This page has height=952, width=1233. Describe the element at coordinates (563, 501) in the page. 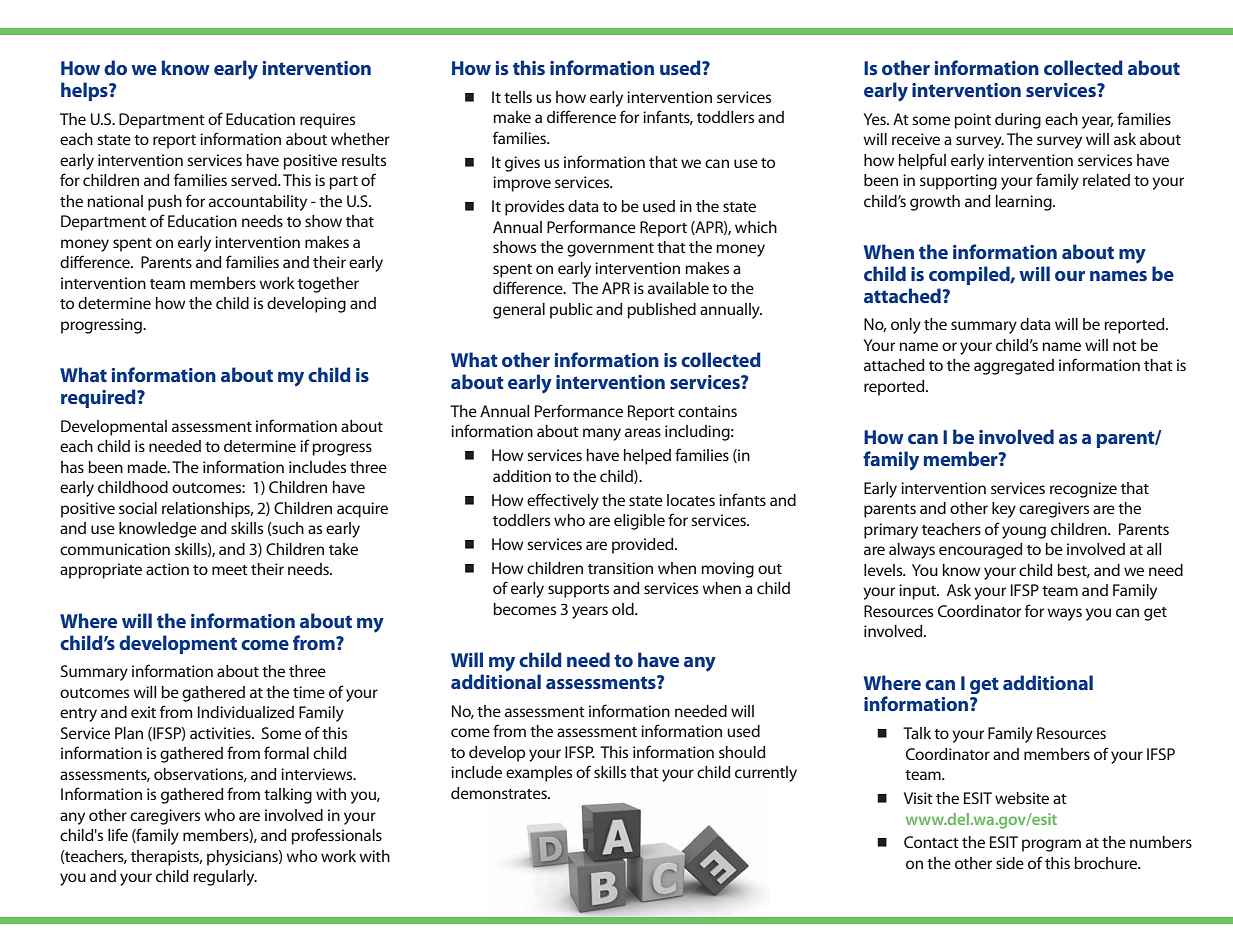

I see `effectively` at that location.
